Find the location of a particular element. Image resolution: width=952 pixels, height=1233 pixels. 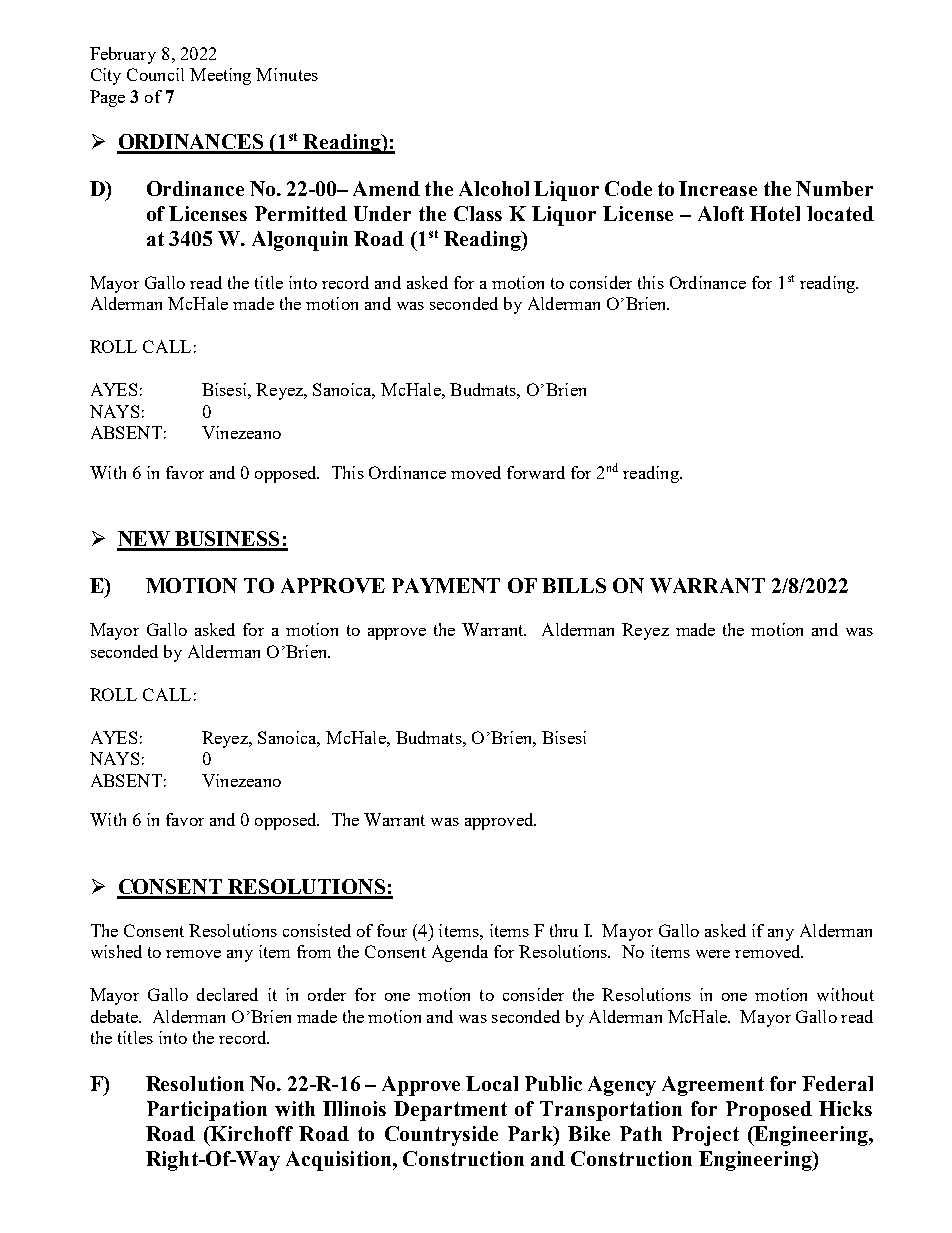

Participation is located at coordinates (207, 1111).
